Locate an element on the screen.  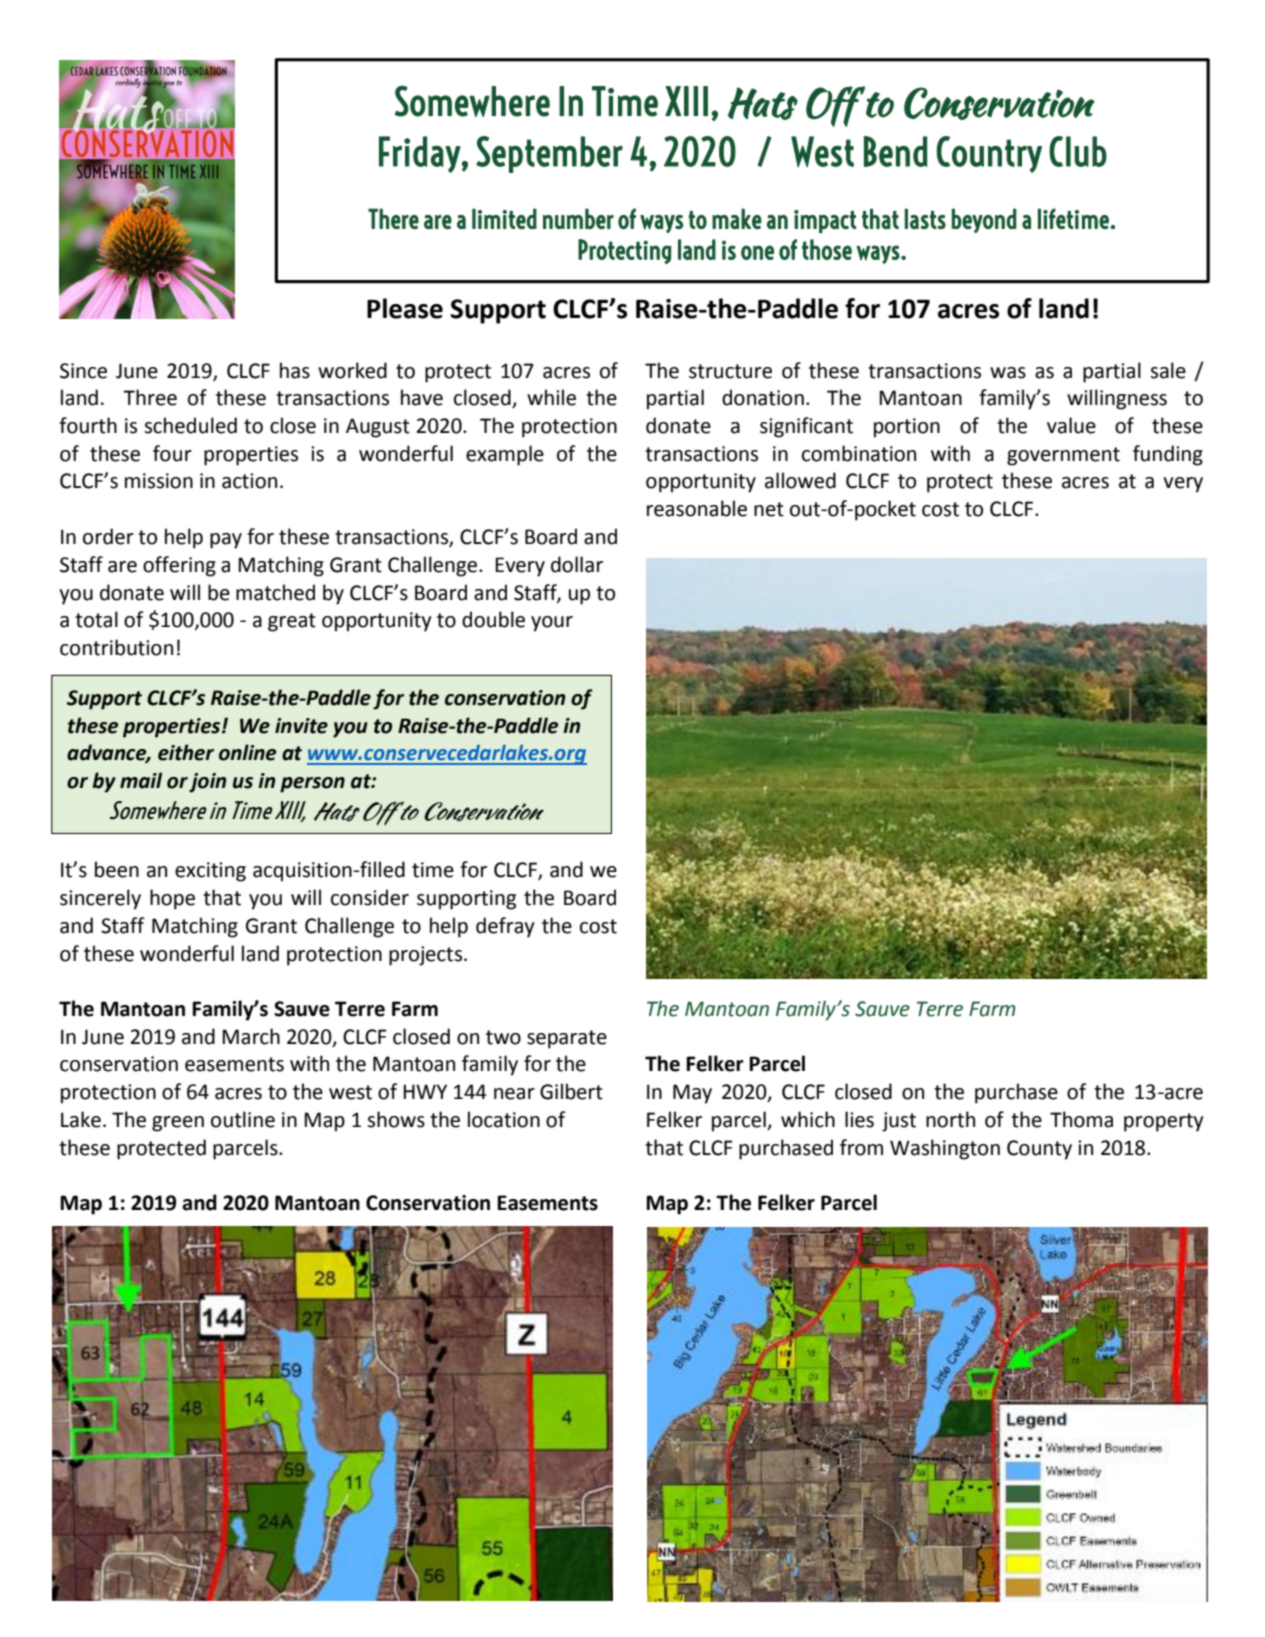
great is located at coordinates (292, 622).
